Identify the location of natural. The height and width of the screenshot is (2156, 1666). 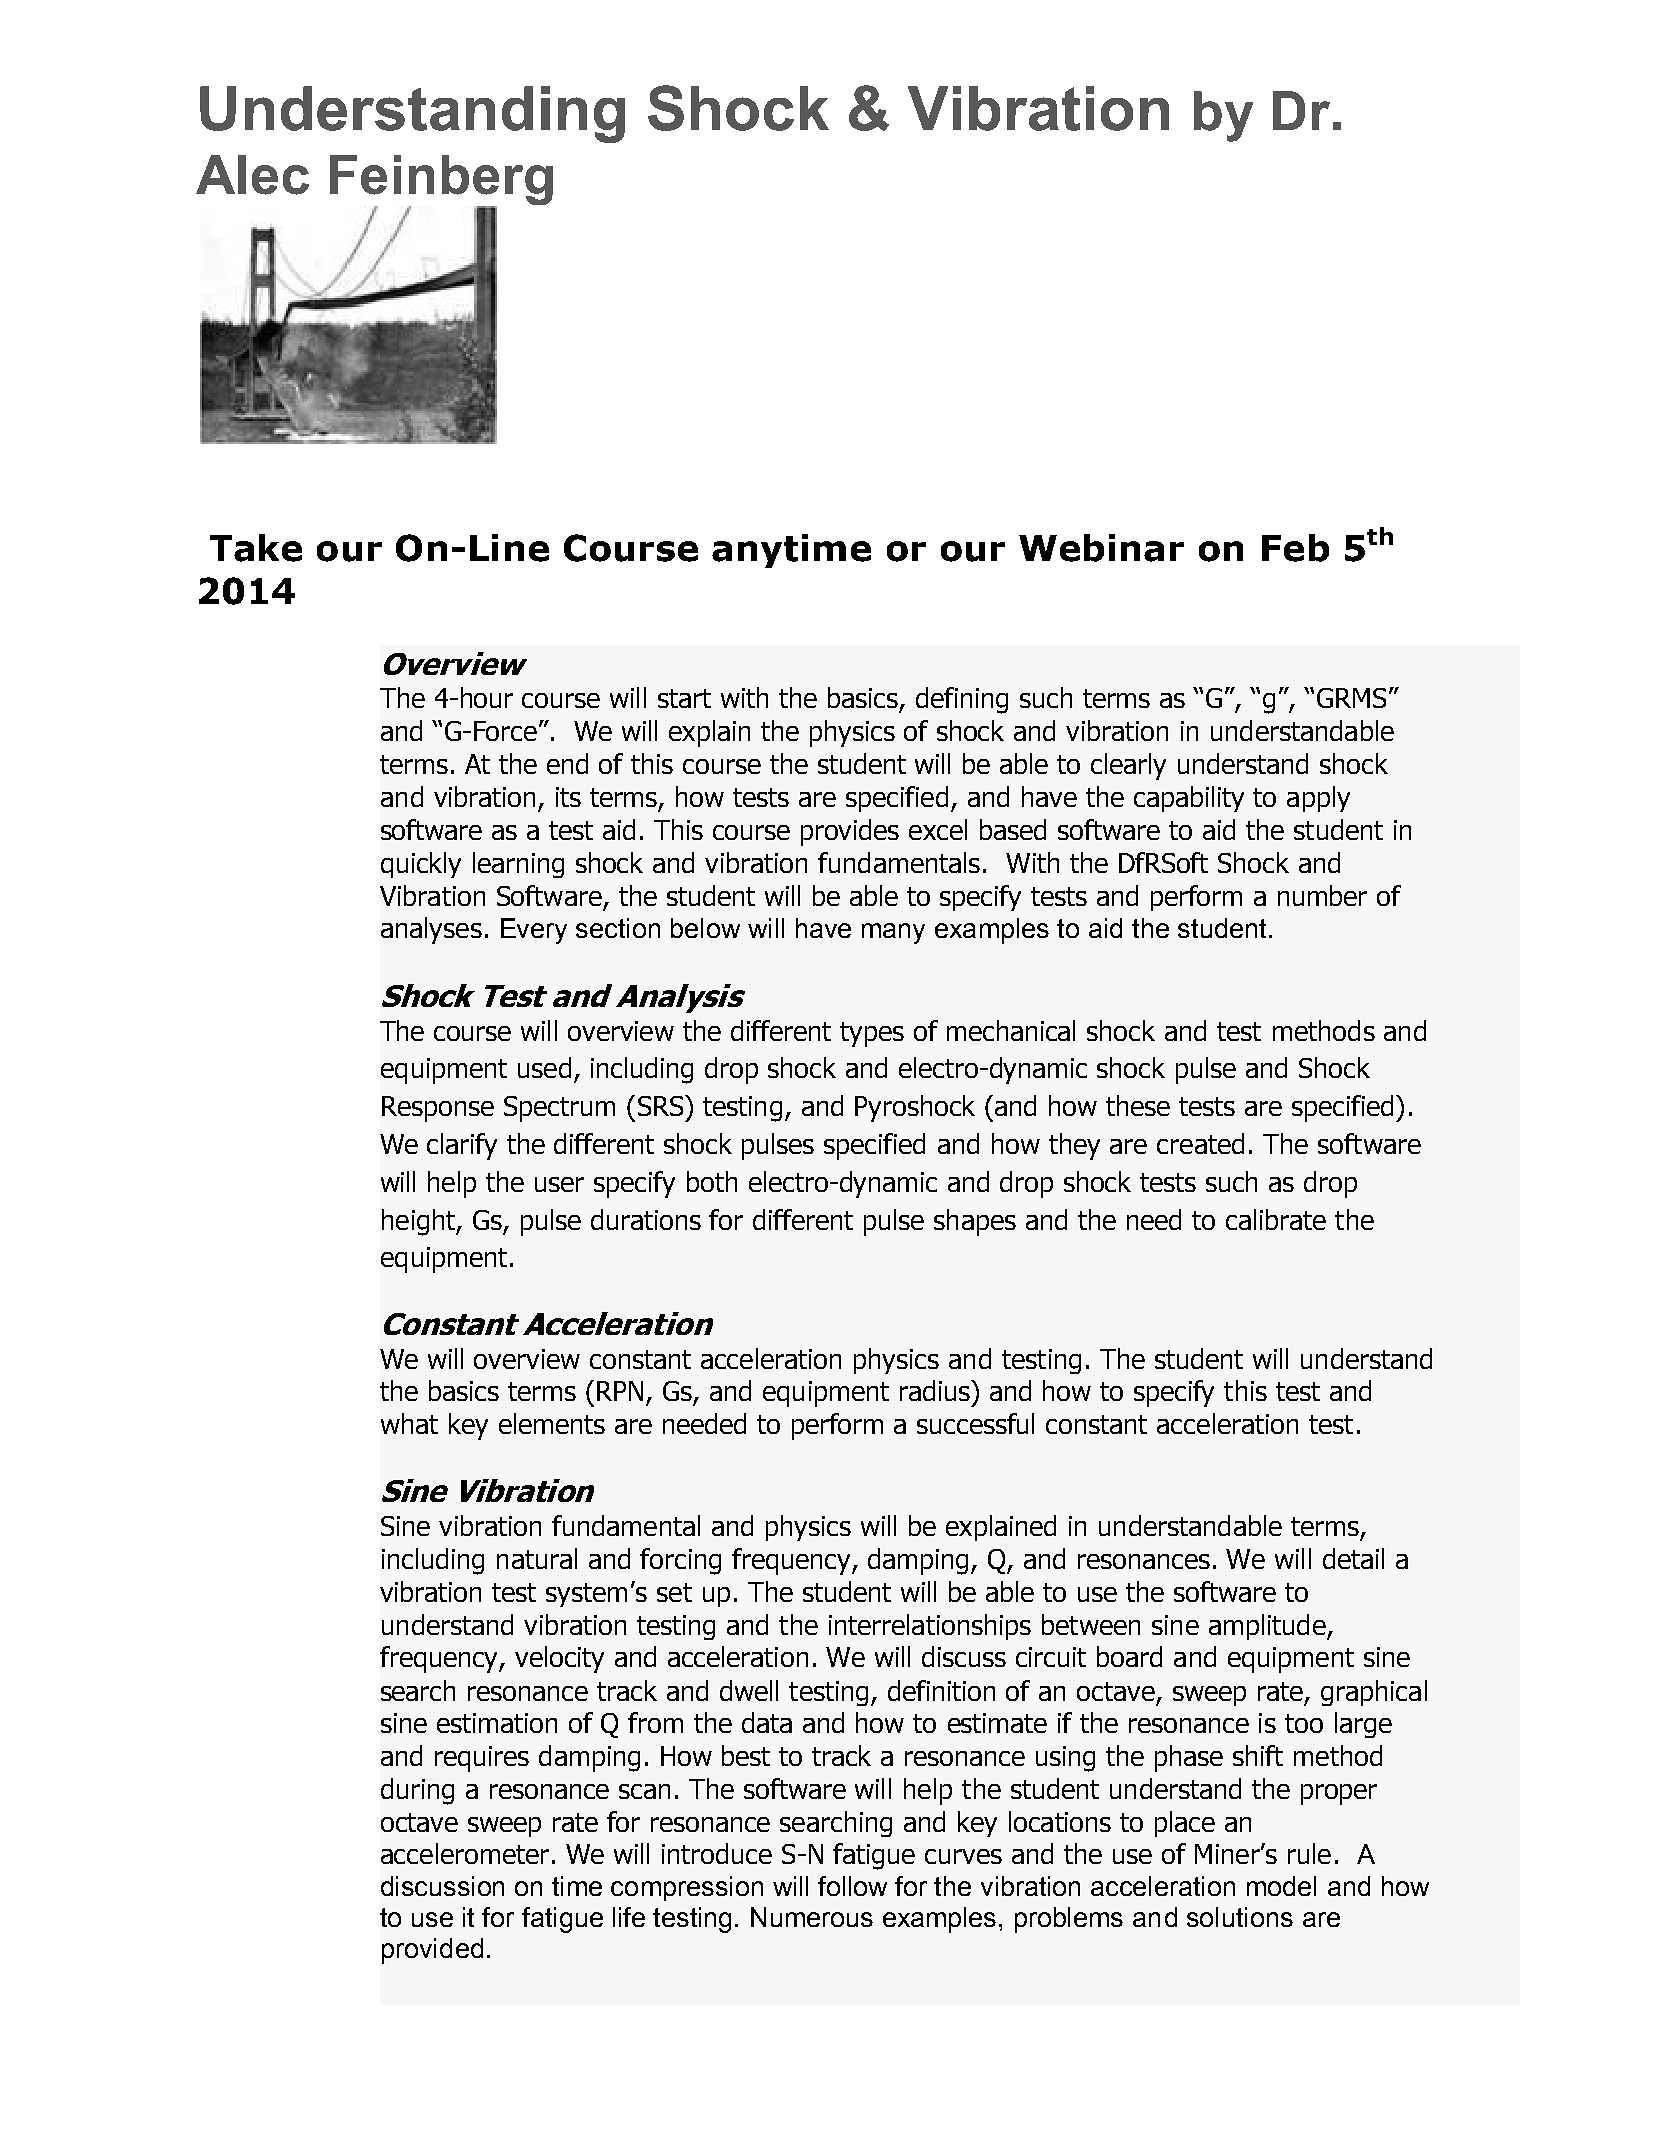
(537, 1558).
